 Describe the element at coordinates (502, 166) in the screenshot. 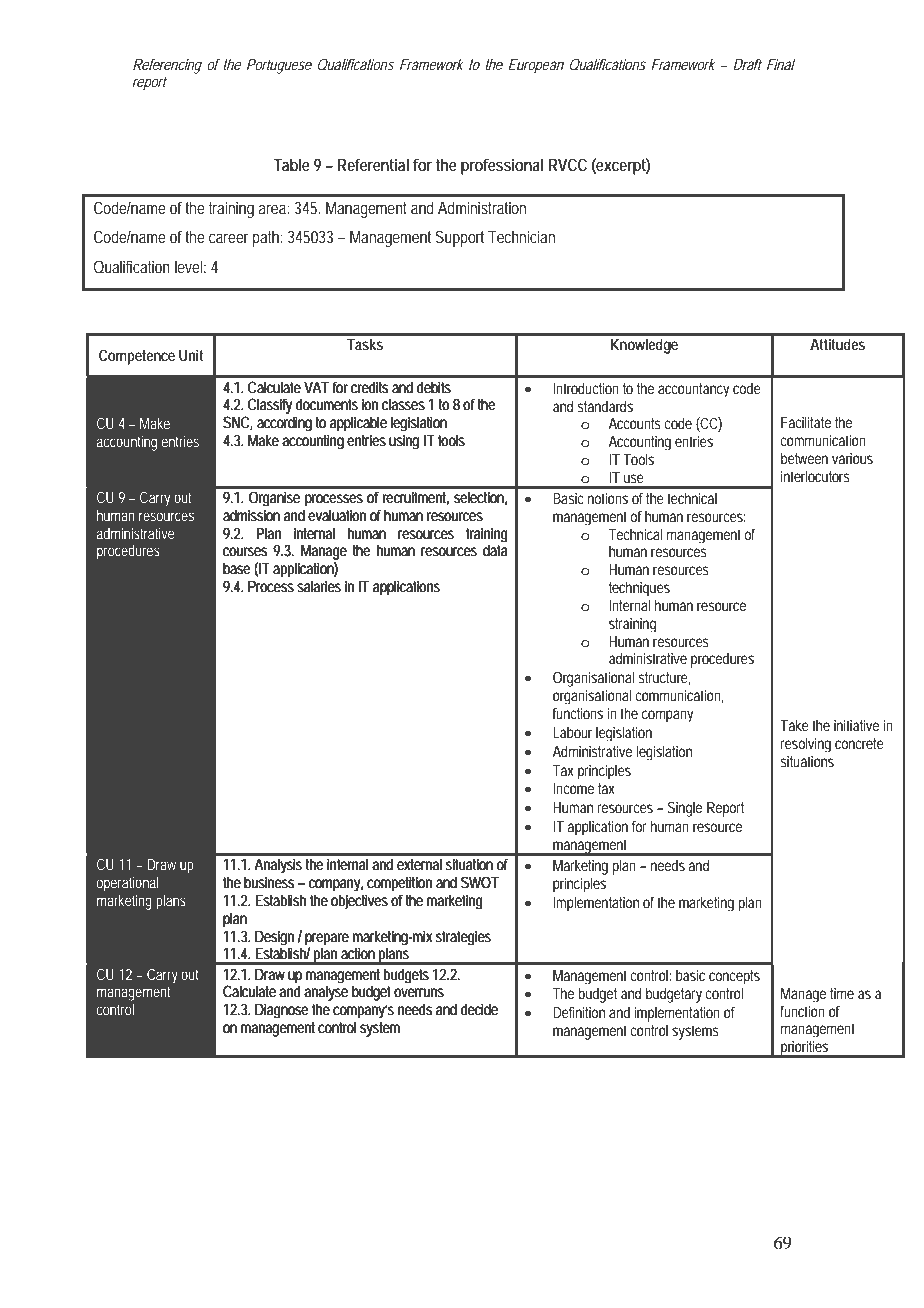

I see `professional` at that location.
